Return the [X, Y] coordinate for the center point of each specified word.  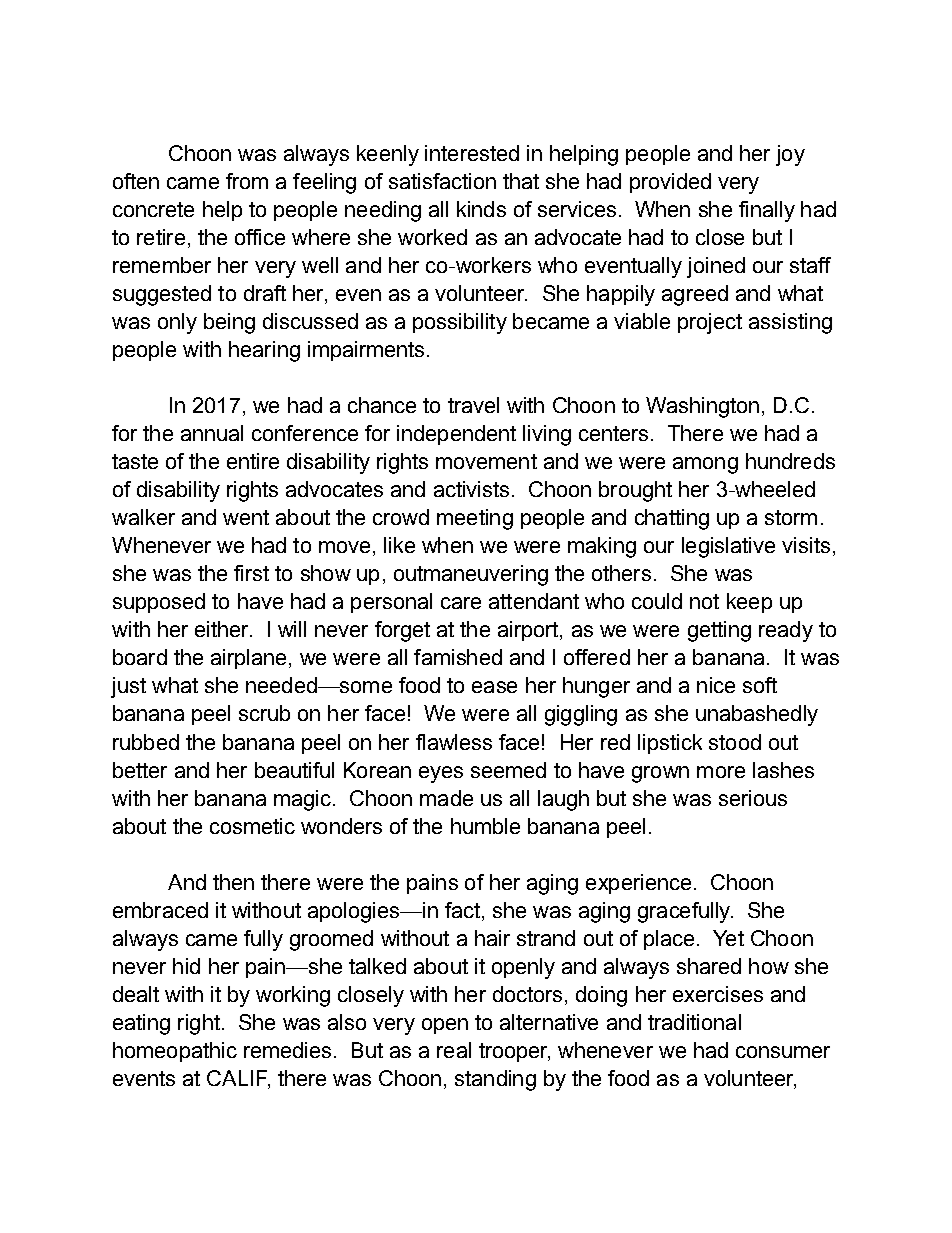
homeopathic [175, 1052]
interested [472, 153]
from [247, 181]
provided [670, 183]
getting [719, 631]
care [461, 603]
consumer [783, 1052]
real [454, 1050]
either [223, 629]
